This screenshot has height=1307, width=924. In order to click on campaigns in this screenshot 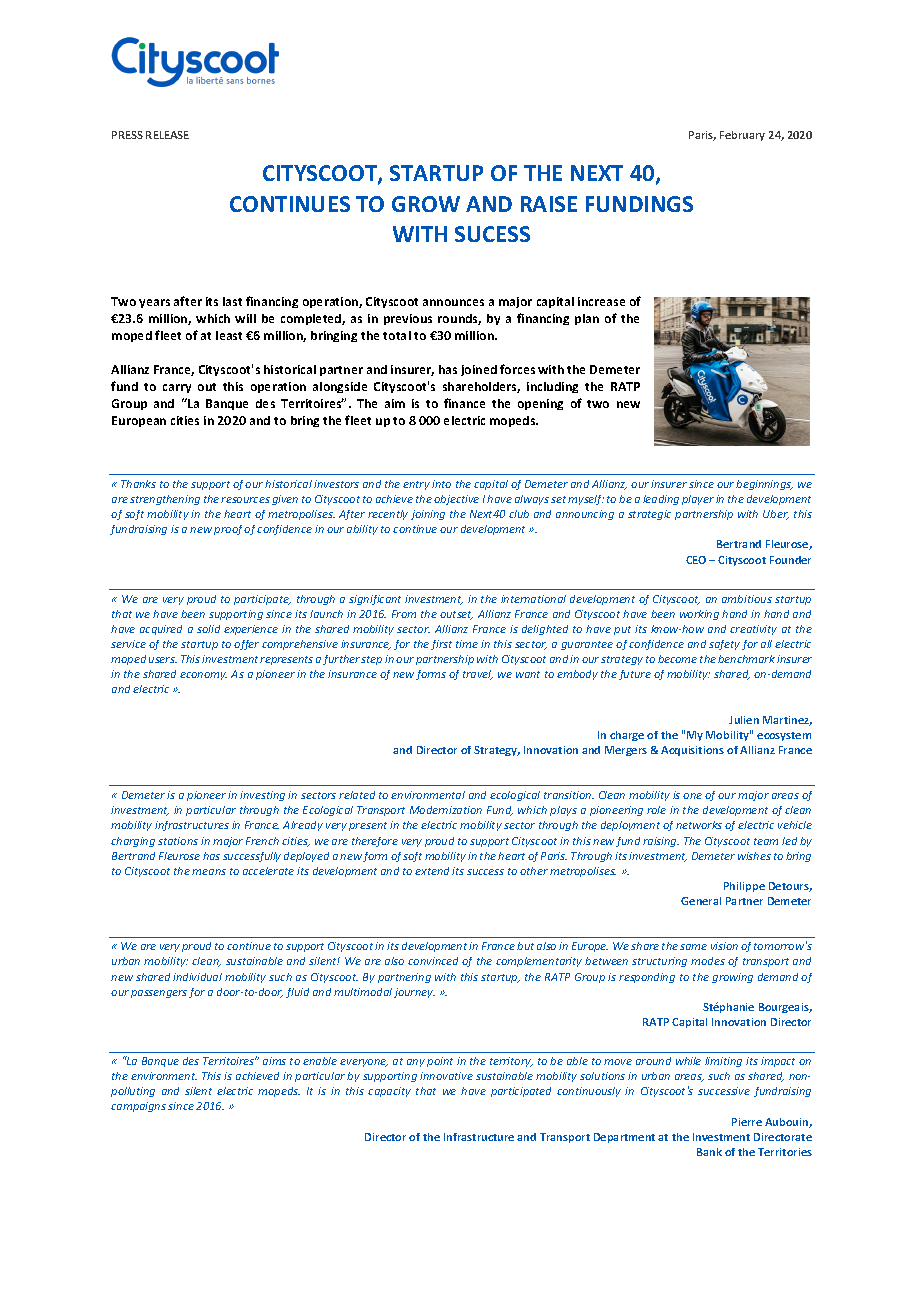, I will do `click(138, 1107)`.
